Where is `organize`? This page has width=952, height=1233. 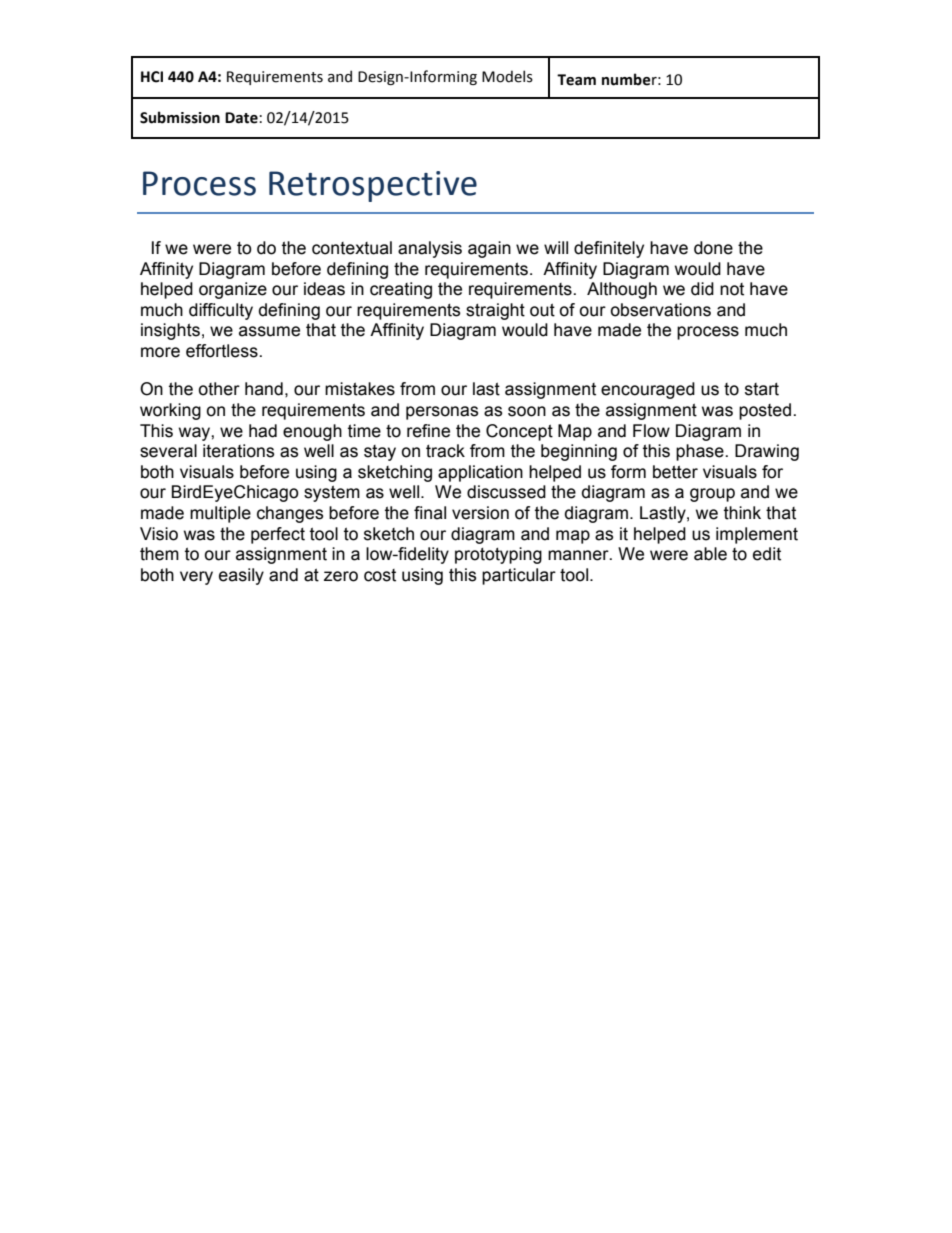 organize is located at coordinates (233, 290).
